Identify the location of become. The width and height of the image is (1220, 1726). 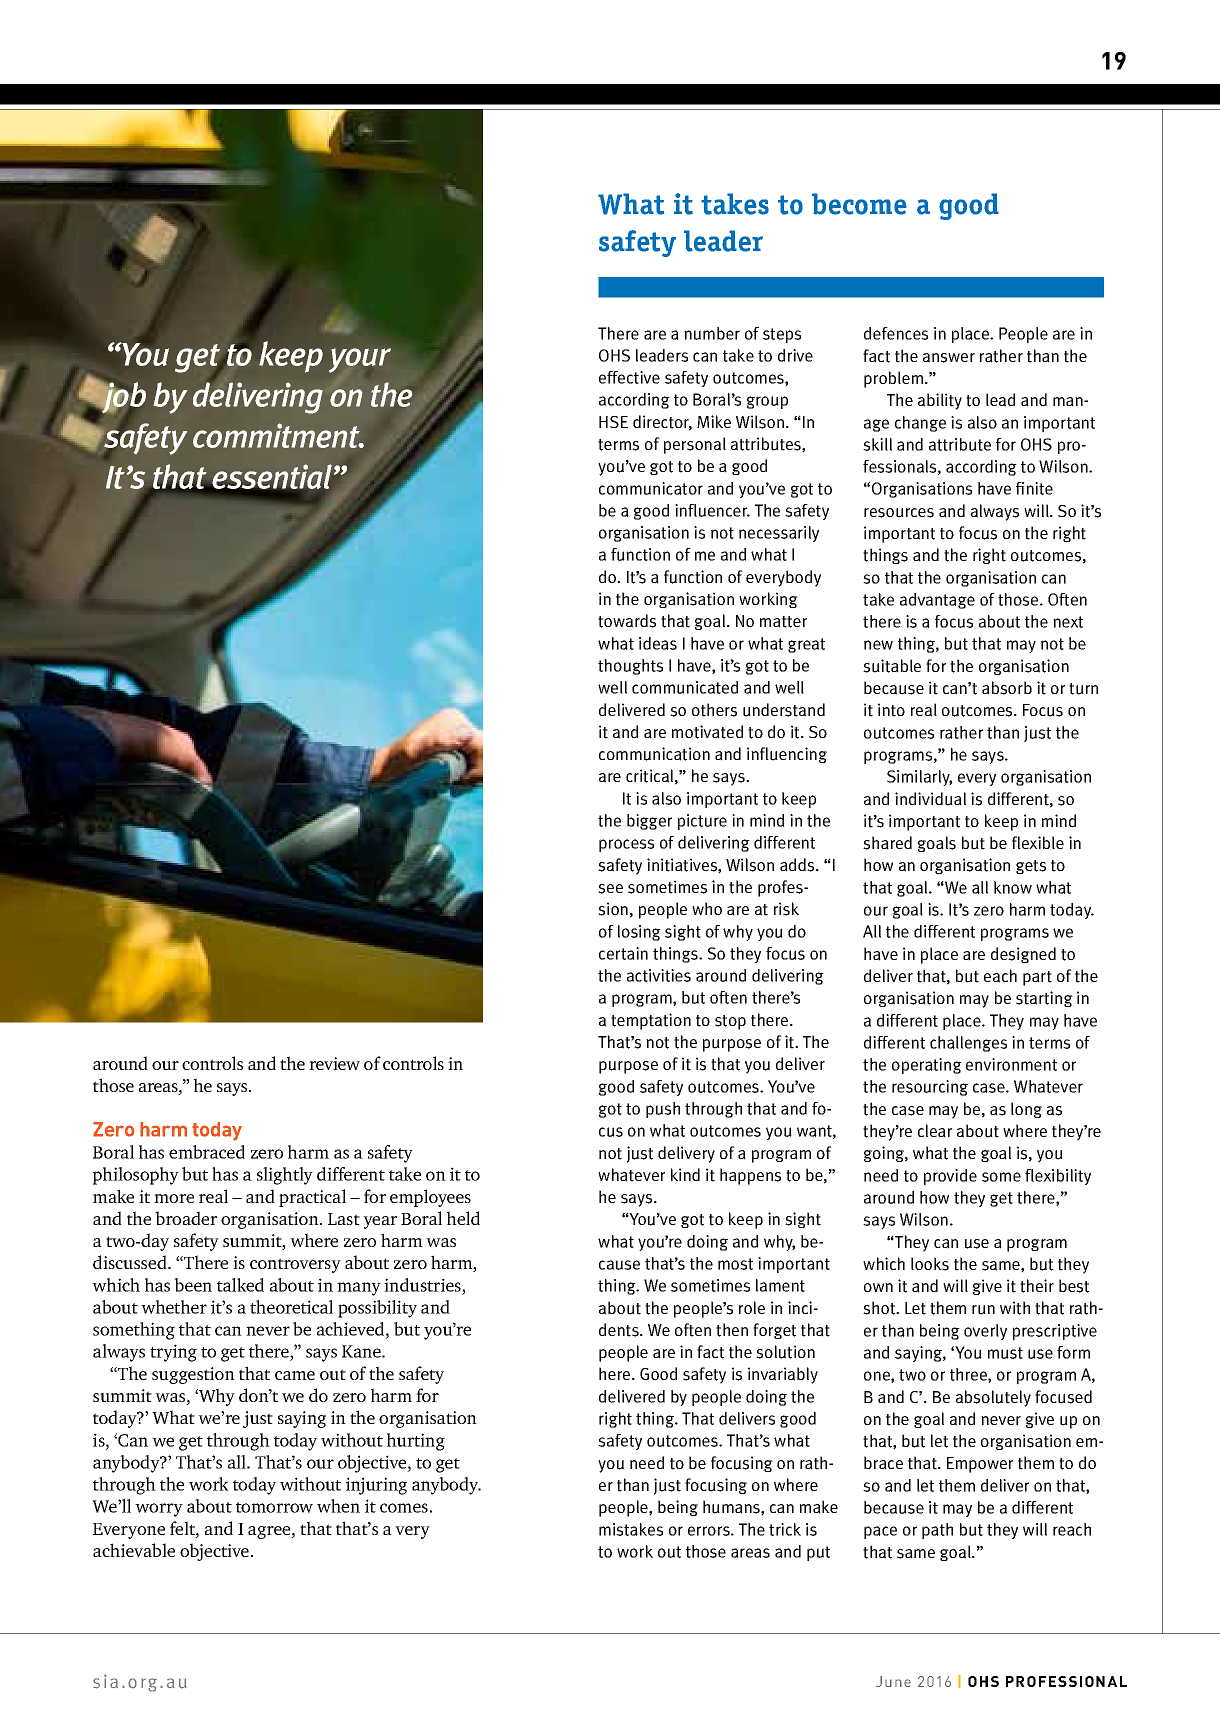
(859, 204).
